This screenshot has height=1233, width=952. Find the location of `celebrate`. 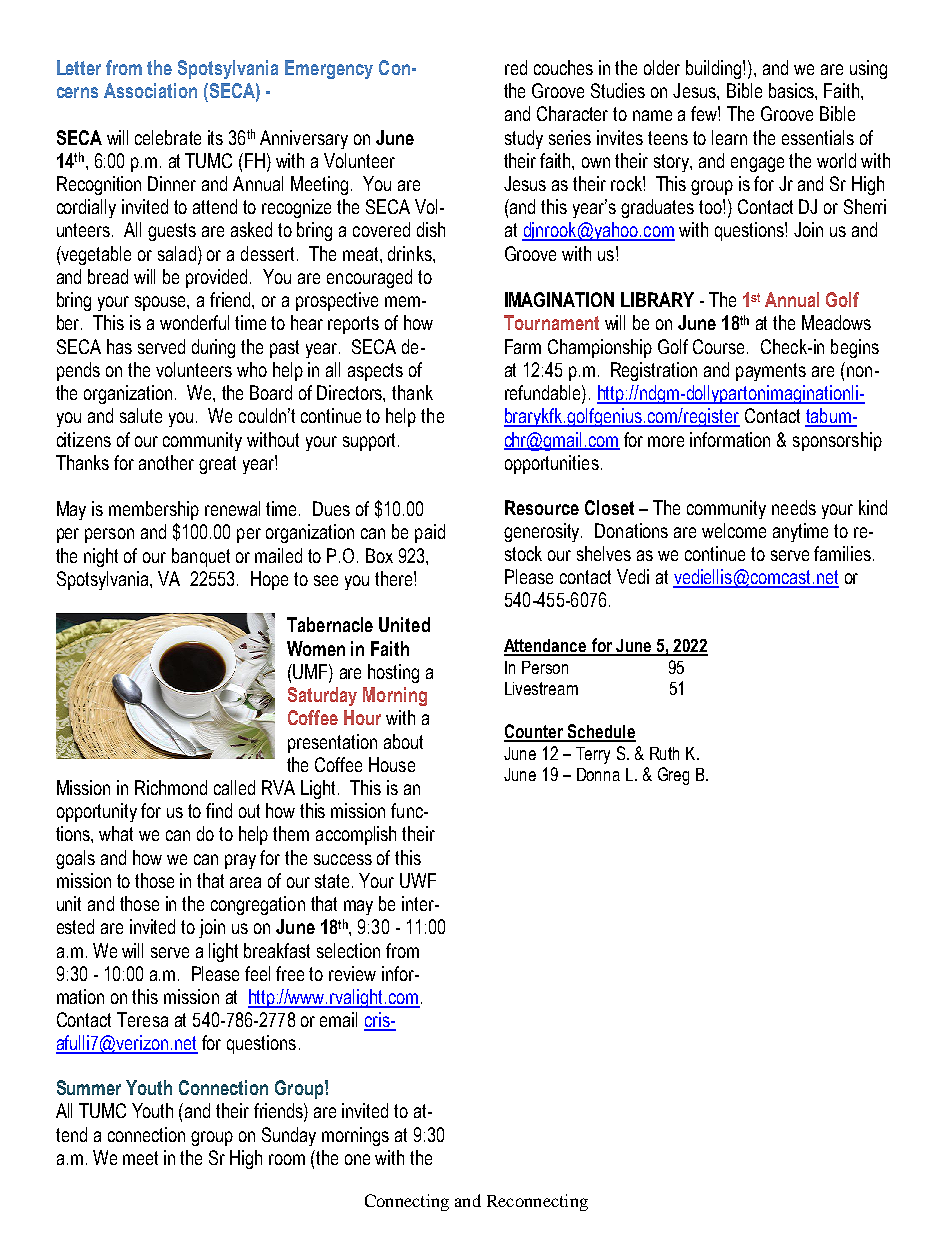

celebrate is located at coordinates (168, 137).
